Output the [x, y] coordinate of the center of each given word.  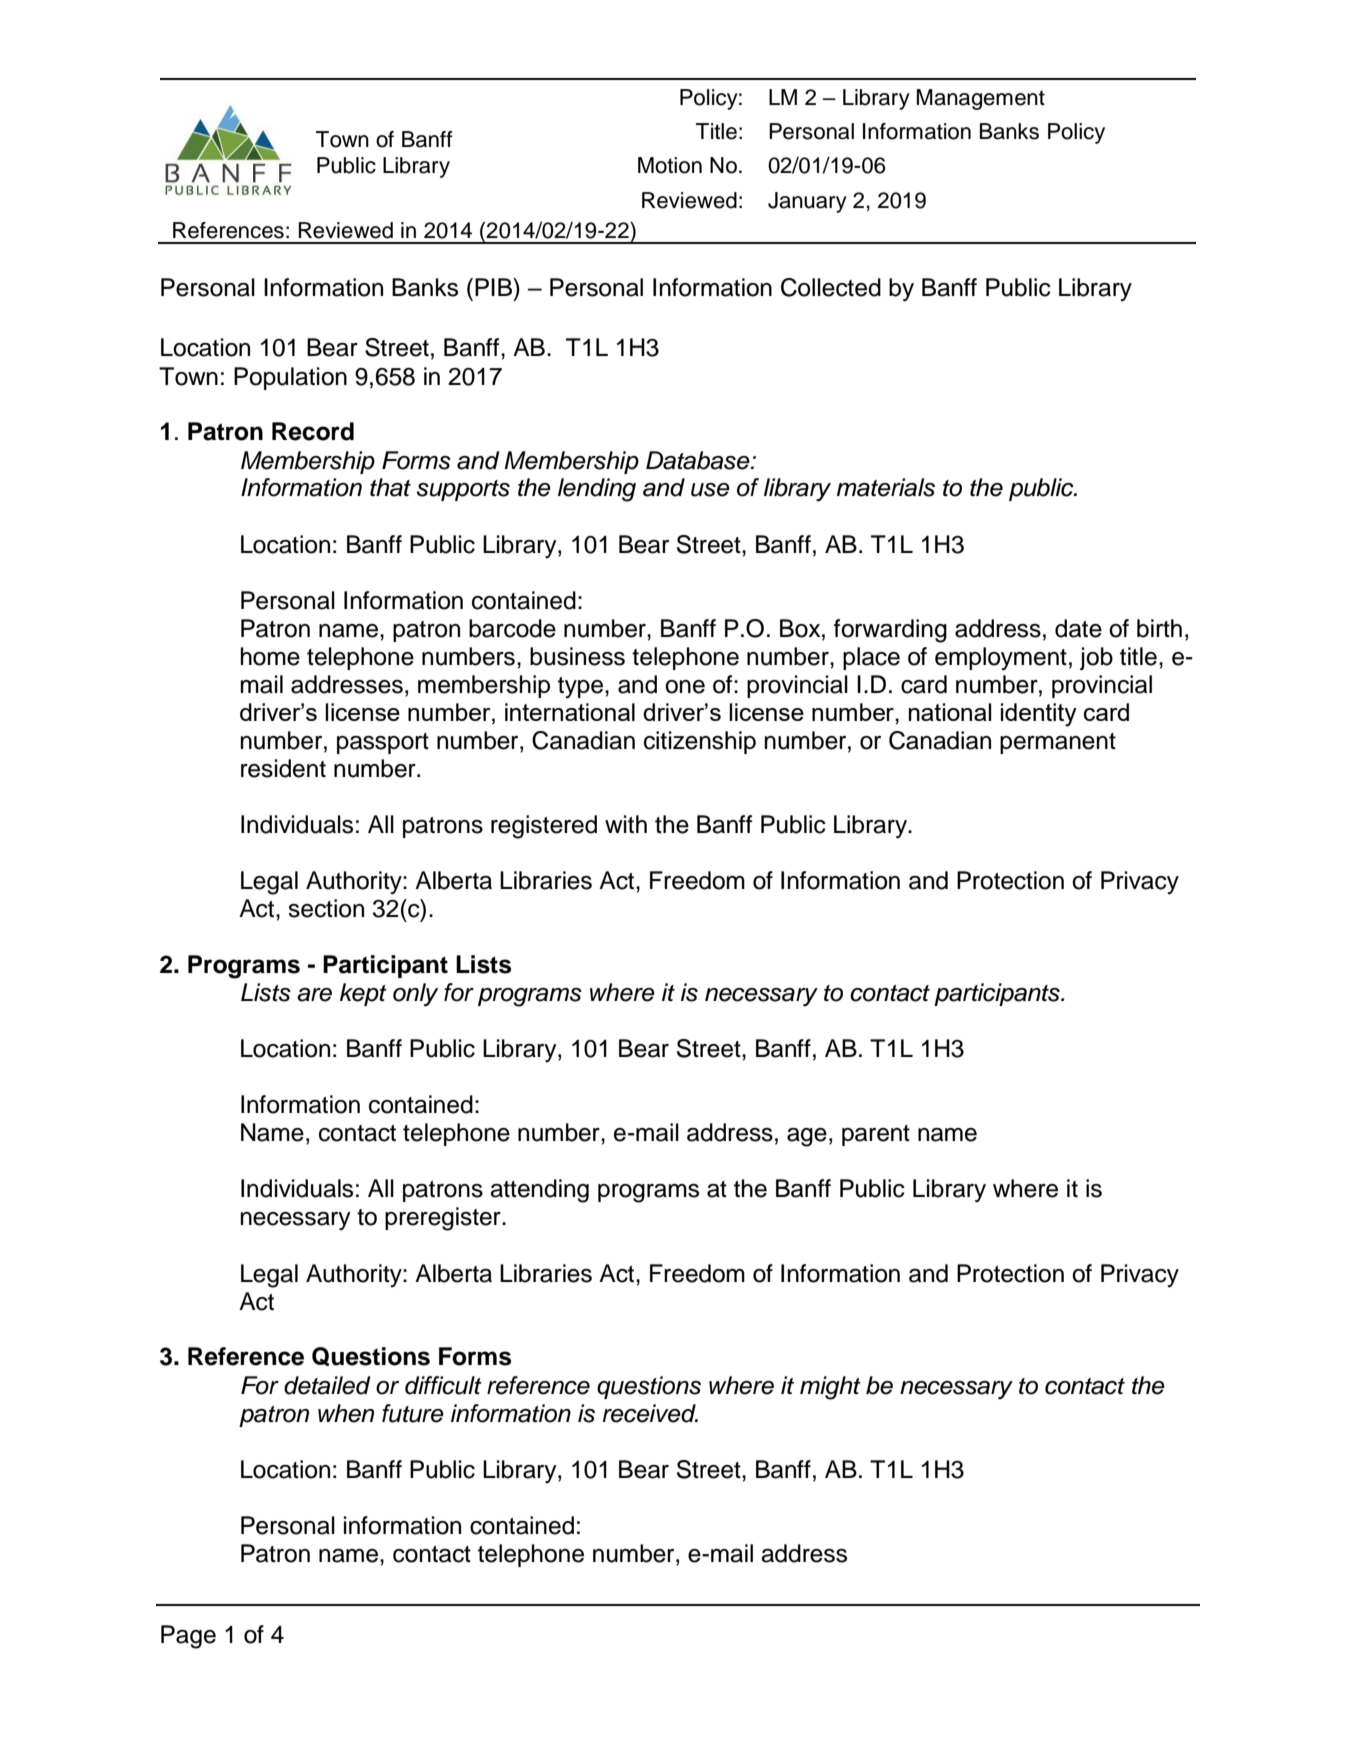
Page [188, 1637]
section [326, 908]
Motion [670, 165]
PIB [495, 287]
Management [981, 99]
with [626, 824]
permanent [1058, 743]
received [650, 1413]
